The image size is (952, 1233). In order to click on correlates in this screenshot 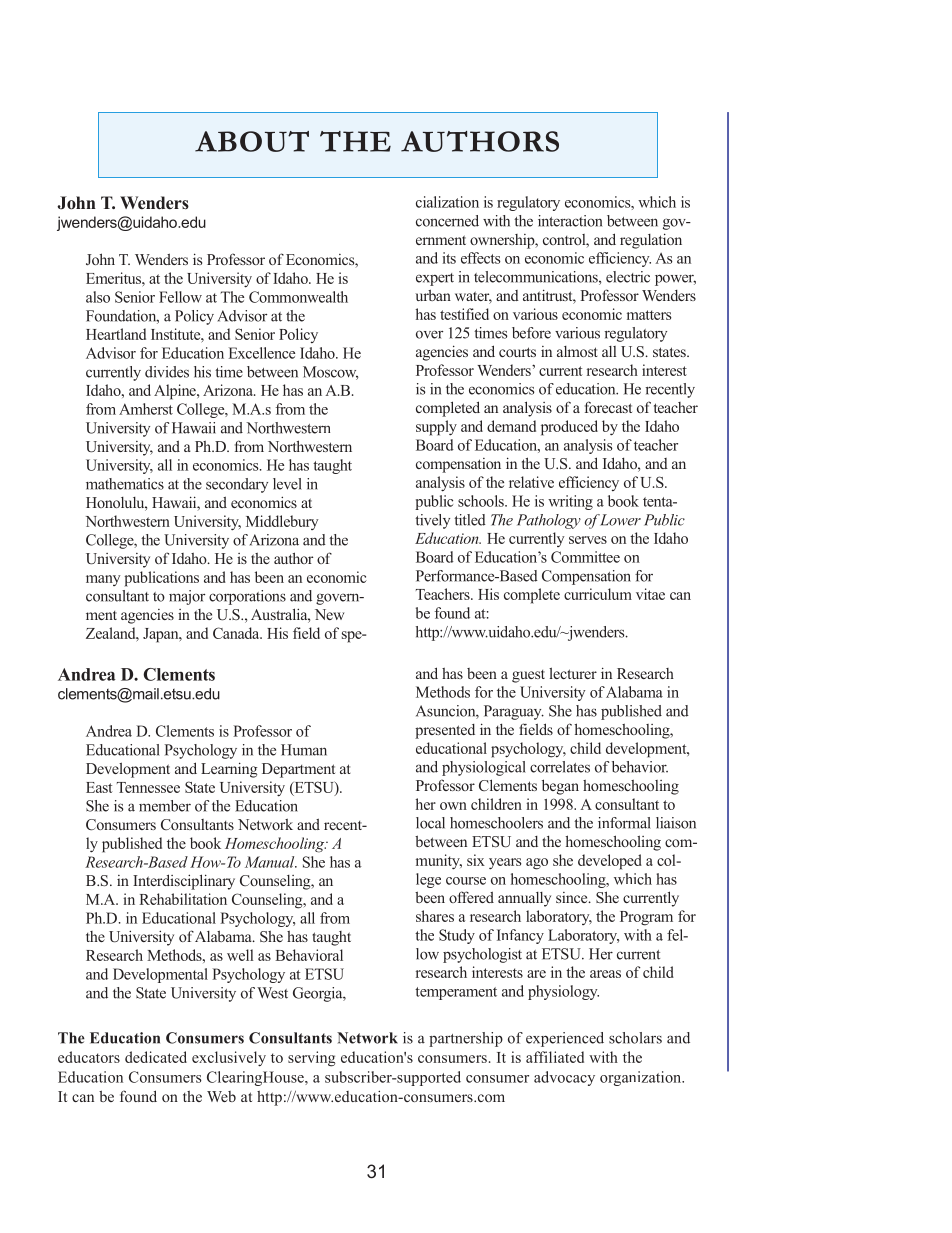, I will do `click(560, 767)`.
